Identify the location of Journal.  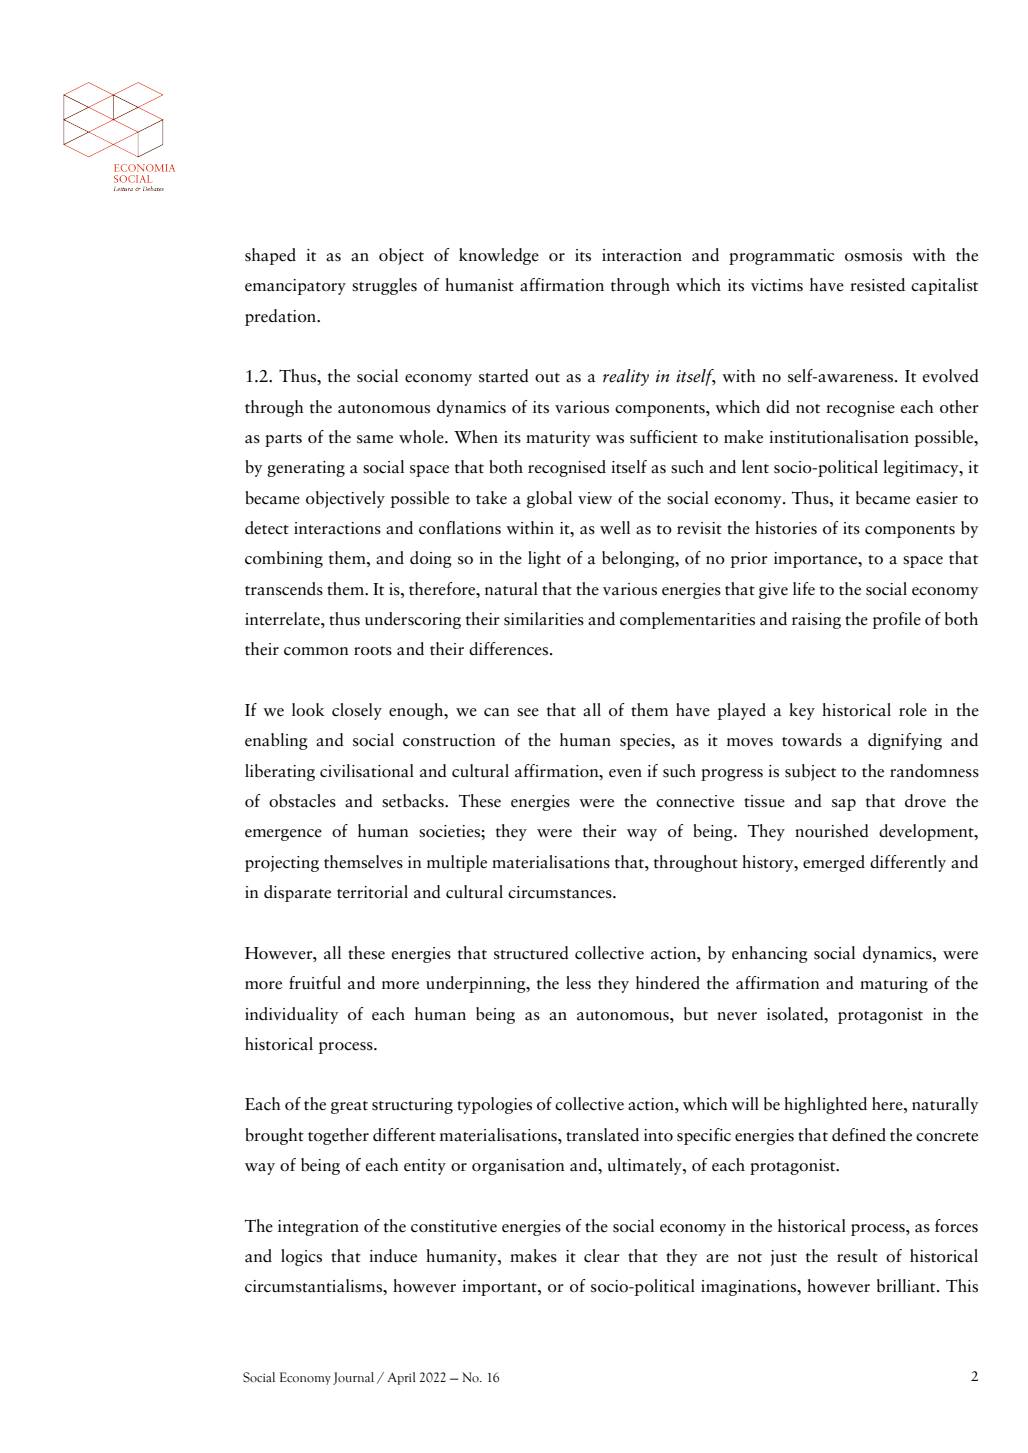
(353, 1378).
